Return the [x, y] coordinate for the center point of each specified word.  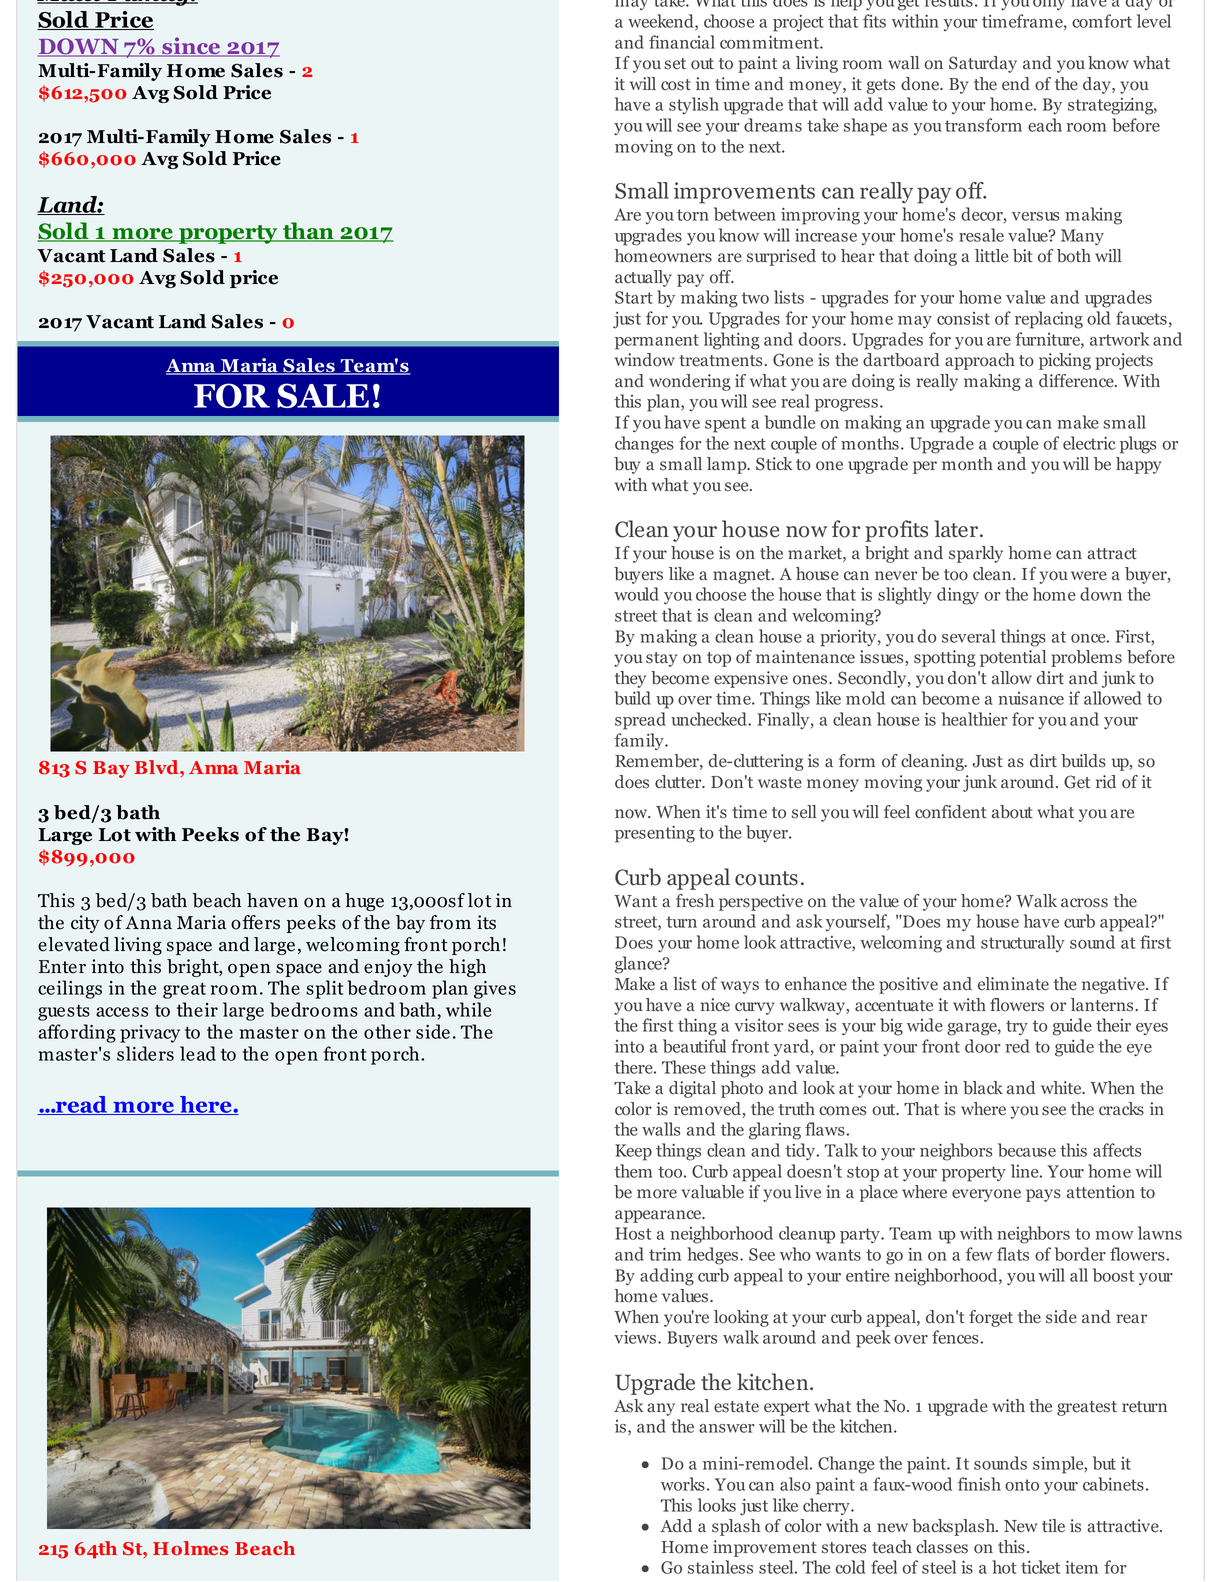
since [191, 47]
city [85, 924]
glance [639, 965]
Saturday [983, 64]
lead [198, 1053]
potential [1013, 658]
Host [633, 1233]
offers [255, 922]
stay [661, 659]
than [308, 232]
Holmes [190, 1548]
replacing [1049, 320]
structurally [1023, 943]
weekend [662, 22]
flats [1013, 1254]
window [645, 360]
